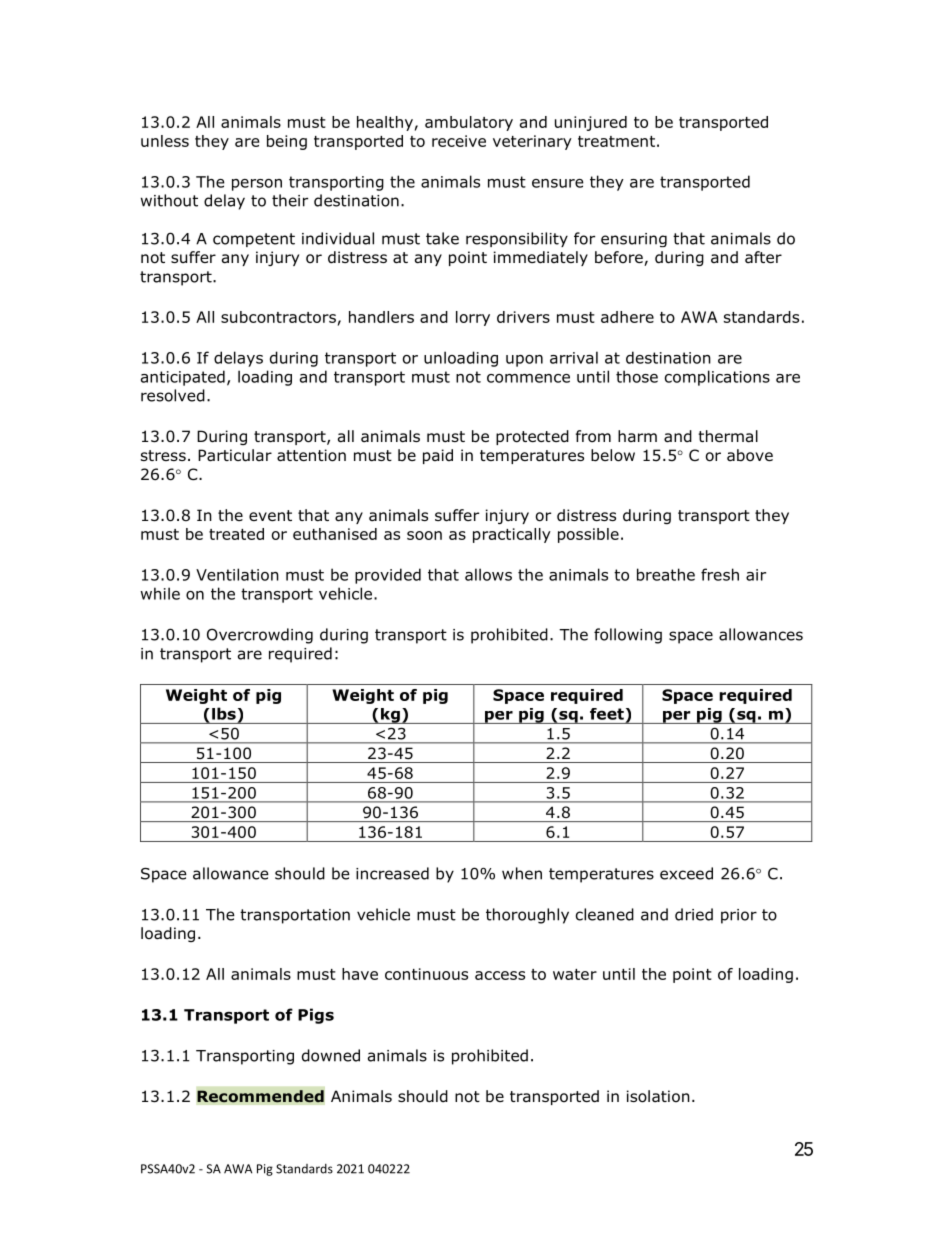  What do you see at coordinates (522, 873) in the image?
I see `when` at bounding box center [522, 873].
